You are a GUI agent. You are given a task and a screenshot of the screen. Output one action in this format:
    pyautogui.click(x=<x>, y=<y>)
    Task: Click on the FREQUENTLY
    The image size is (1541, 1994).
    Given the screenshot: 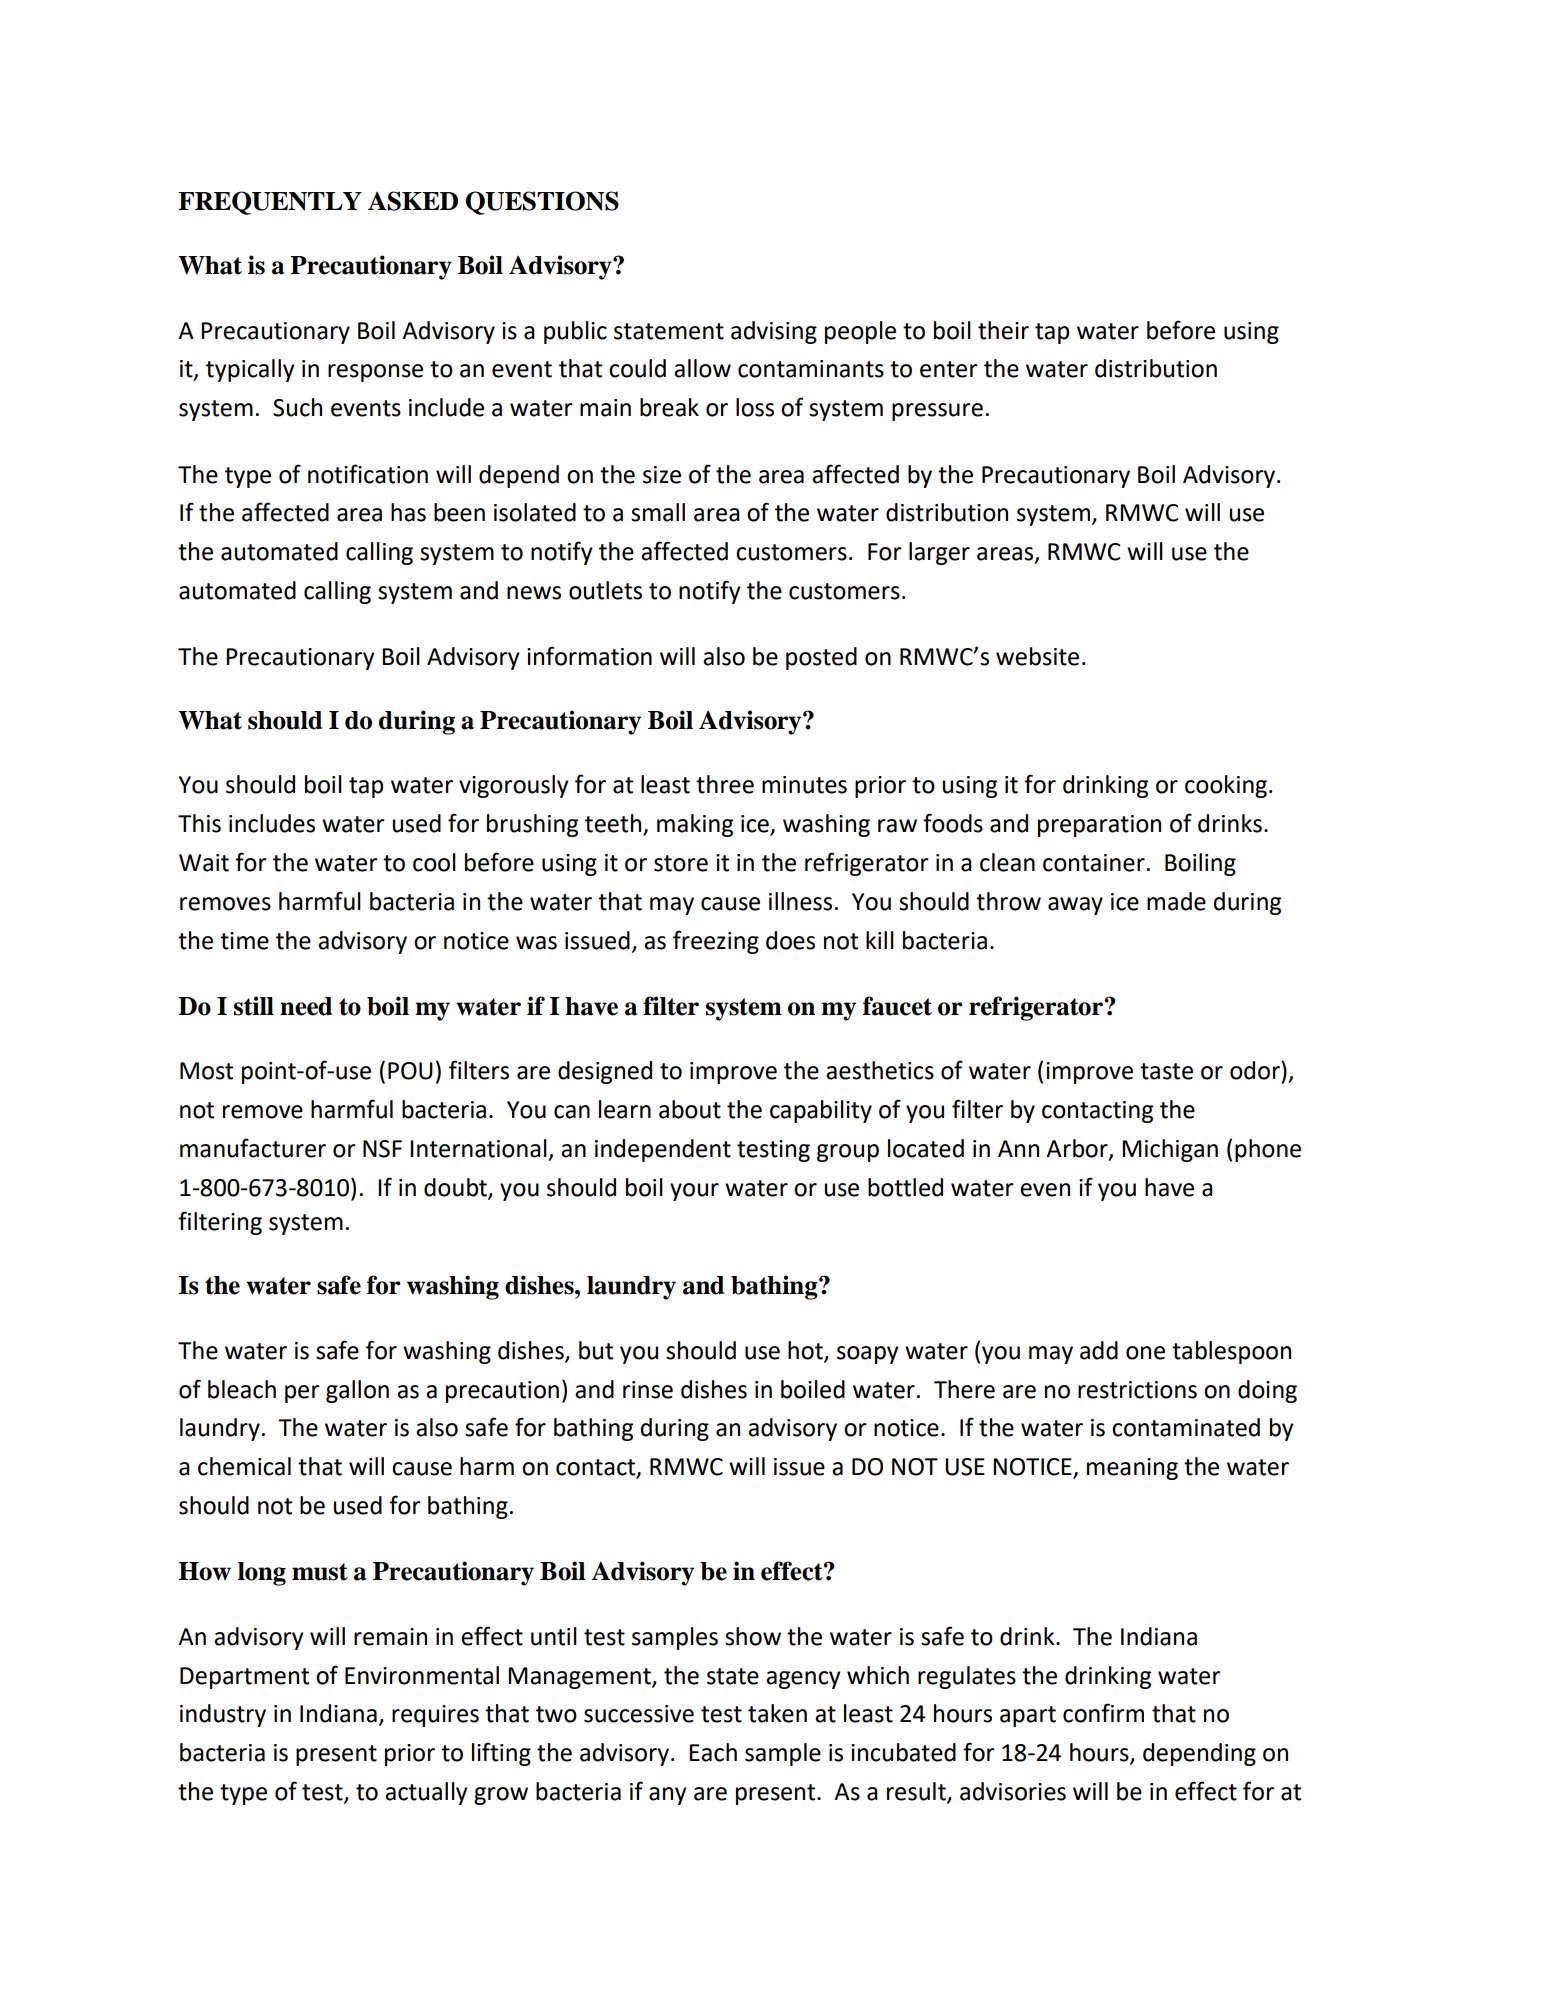 What is the action you would take?
    pyautogui.click(x=270, y=203)
